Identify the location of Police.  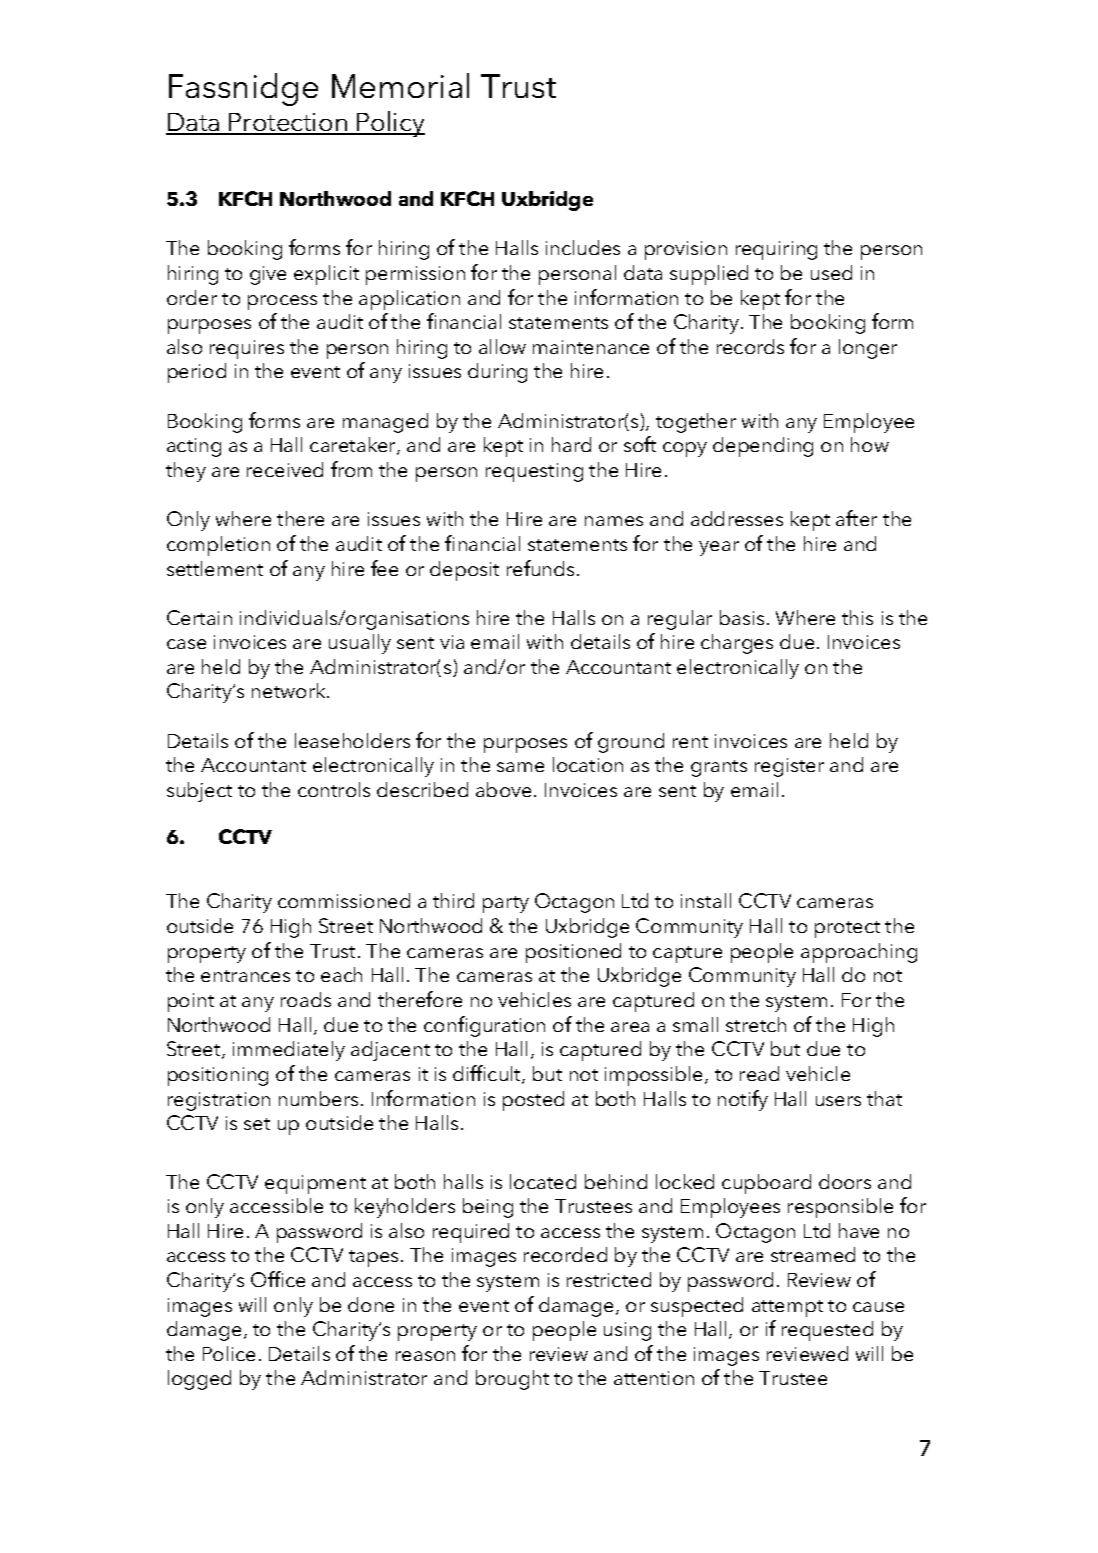
(229, 1353).
